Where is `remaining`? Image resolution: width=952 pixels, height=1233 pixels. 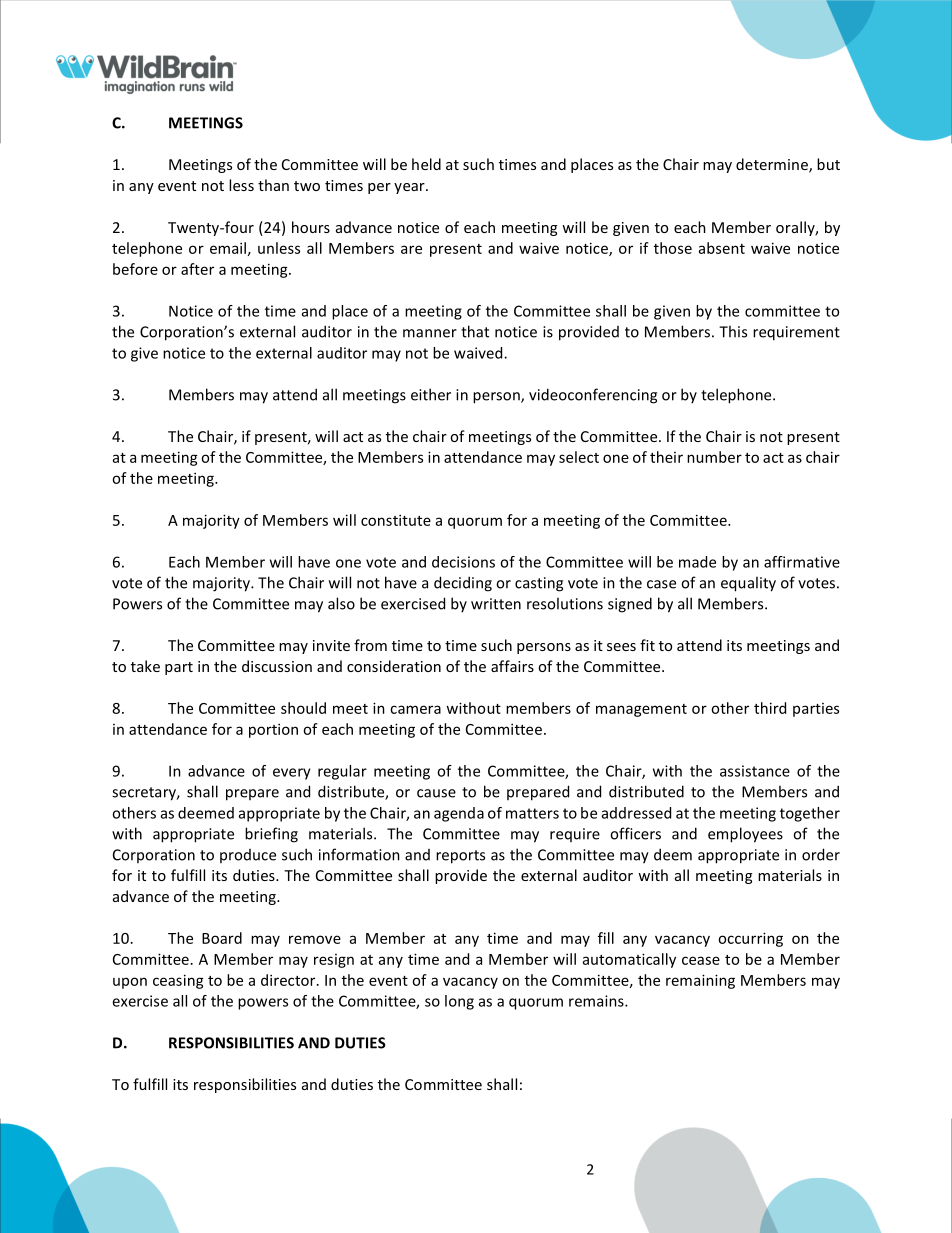
remaining is located at coordinates (700, 981).
